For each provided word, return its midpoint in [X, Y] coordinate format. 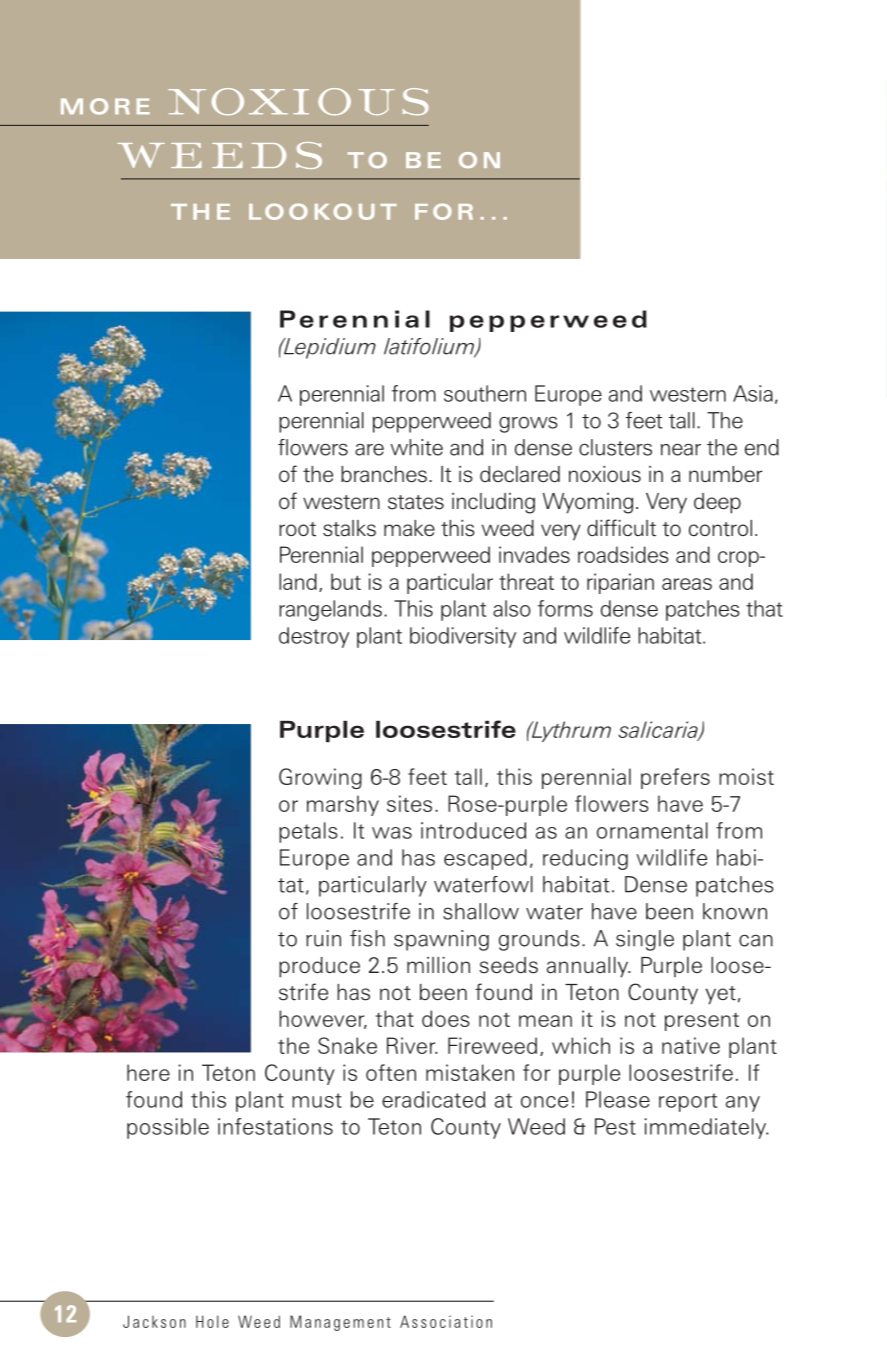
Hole [212, 1321]
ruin [323, 938]
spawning [441, 940]
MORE [105, 106]
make [409, 528]
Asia [753, 393]
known [735, 911]
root [297, 529]
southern [485, 393]
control [720, 528]
